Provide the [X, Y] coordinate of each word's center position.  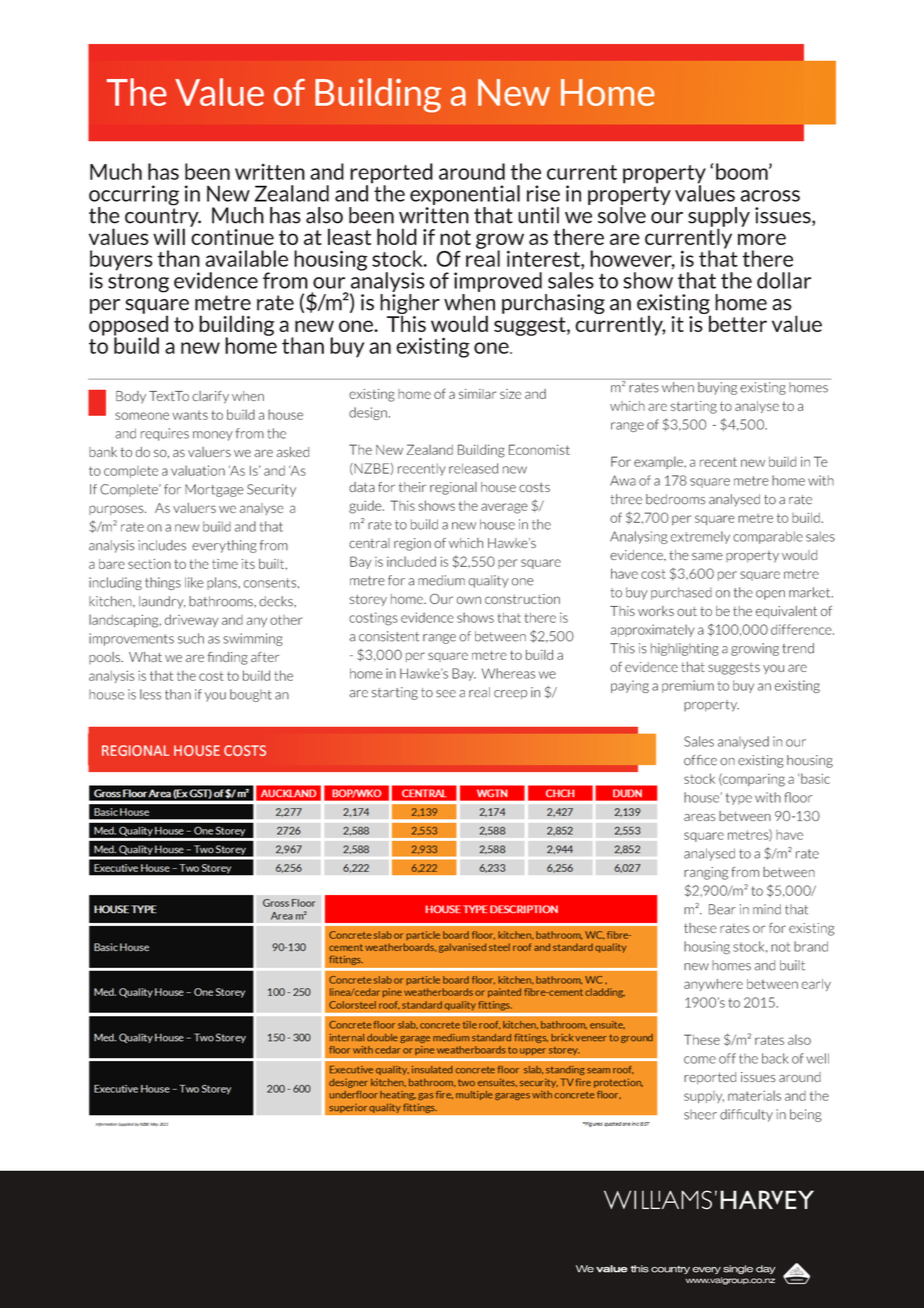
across [770, 196]
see [446, 694]
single [738, 1269]
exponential [465, 196]
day [766, 1269]
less [150, 694]
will [169, 236]
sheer [700, 1115]
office [700, 760]
